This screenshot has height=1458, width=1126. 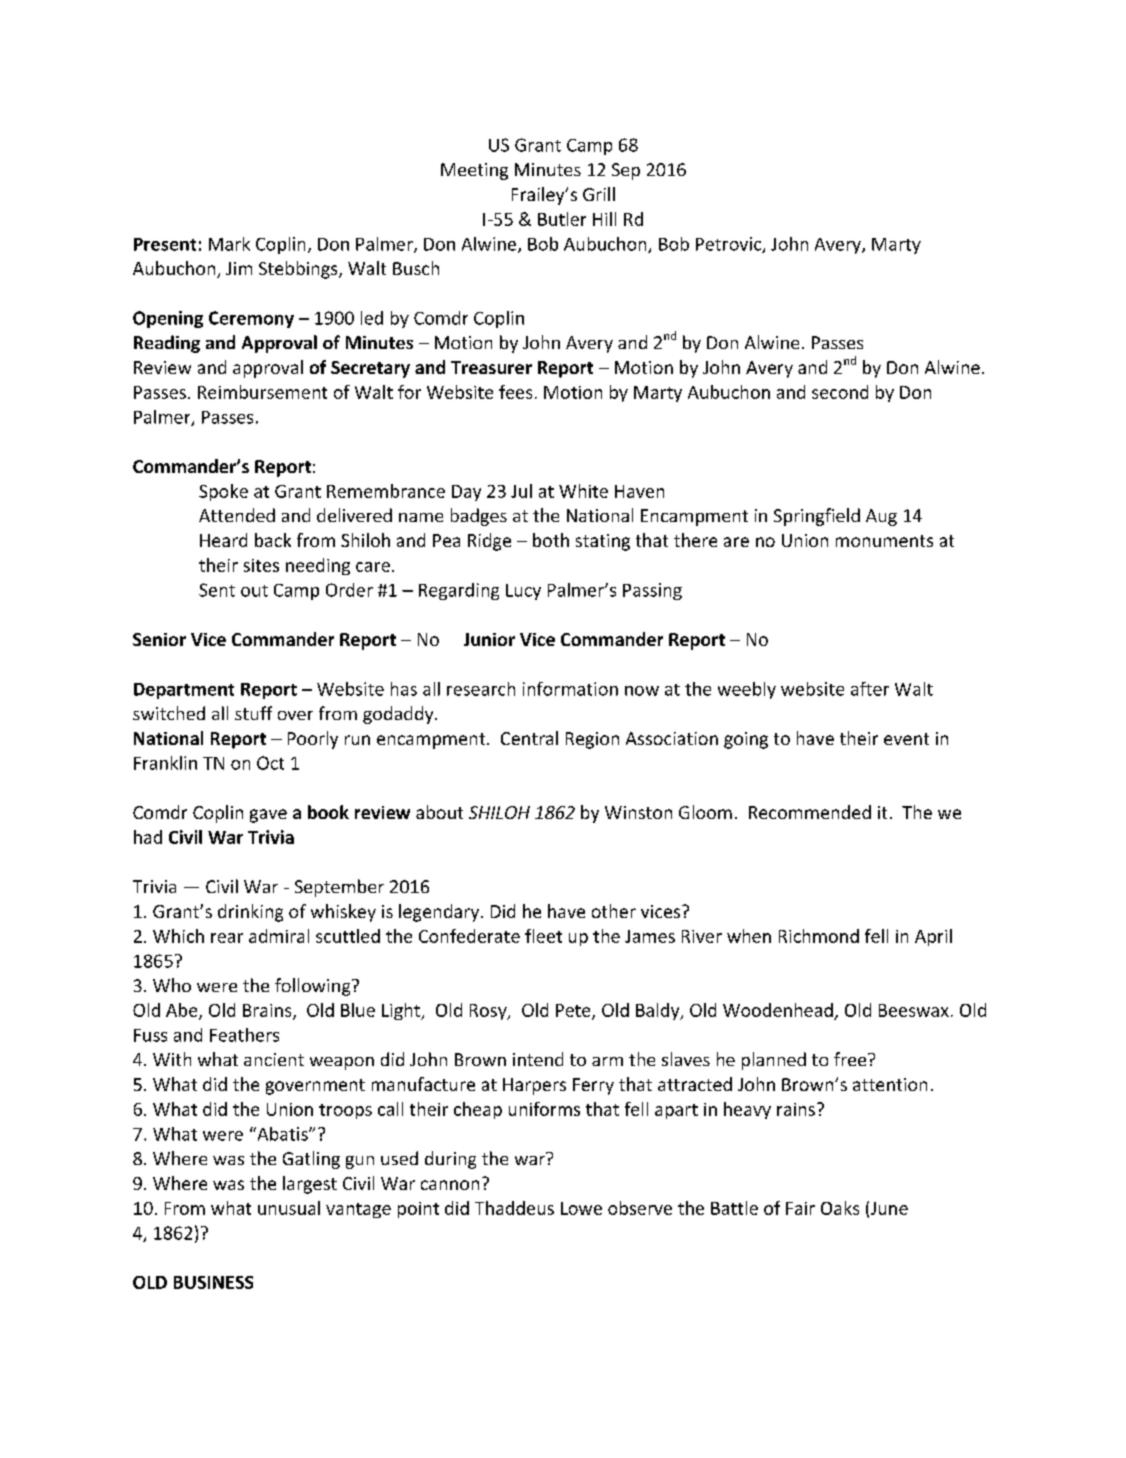 What do you see at coordinates (250, 913) in the screenshot?
I see `drinking` at bounding box center [250, 913].
